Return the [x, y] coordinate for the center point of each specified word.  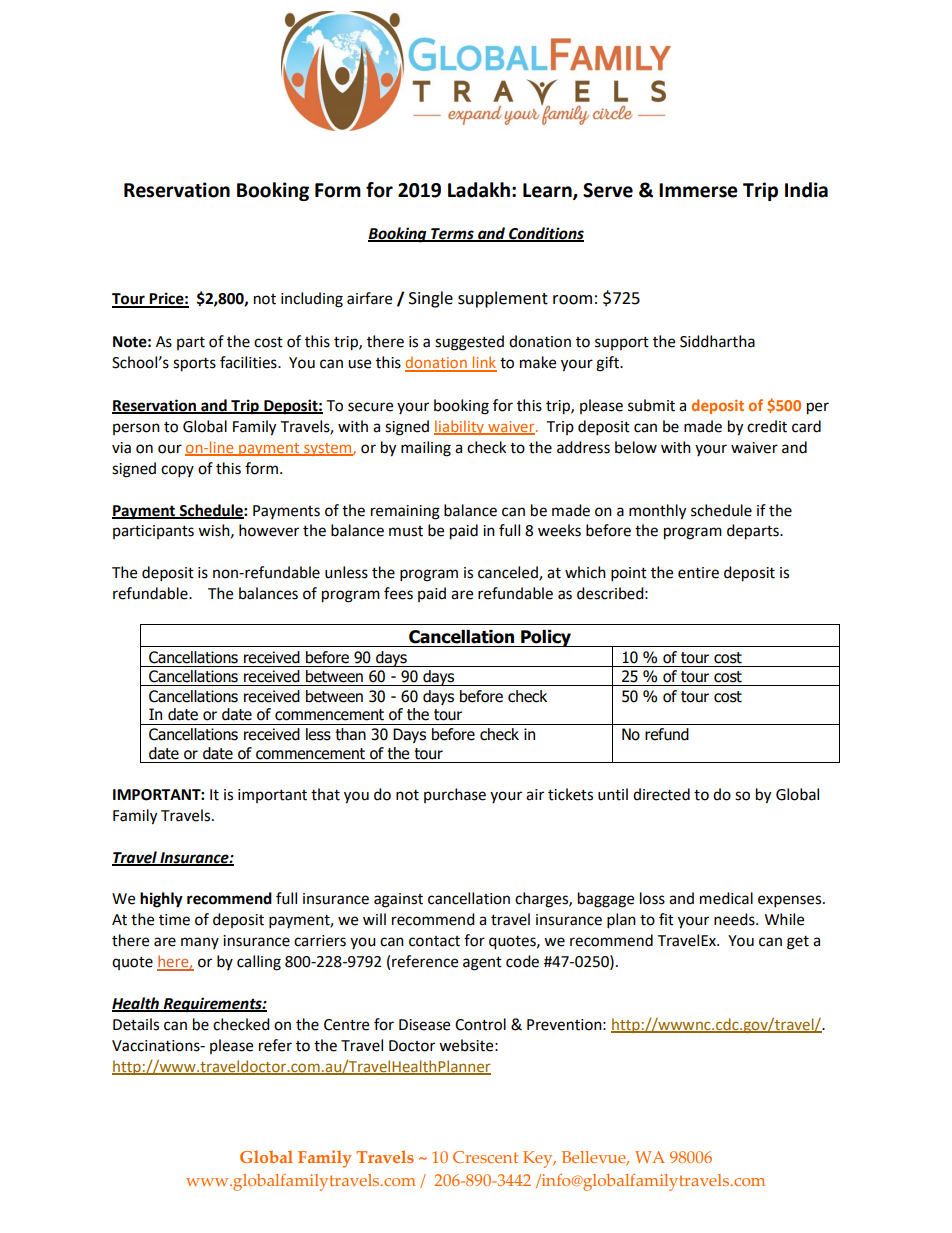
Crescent [485, 1157]
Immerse [698, 190]
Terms [452, 235]
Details [136, 1024]
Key [539, 1159]
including [312, 300]
